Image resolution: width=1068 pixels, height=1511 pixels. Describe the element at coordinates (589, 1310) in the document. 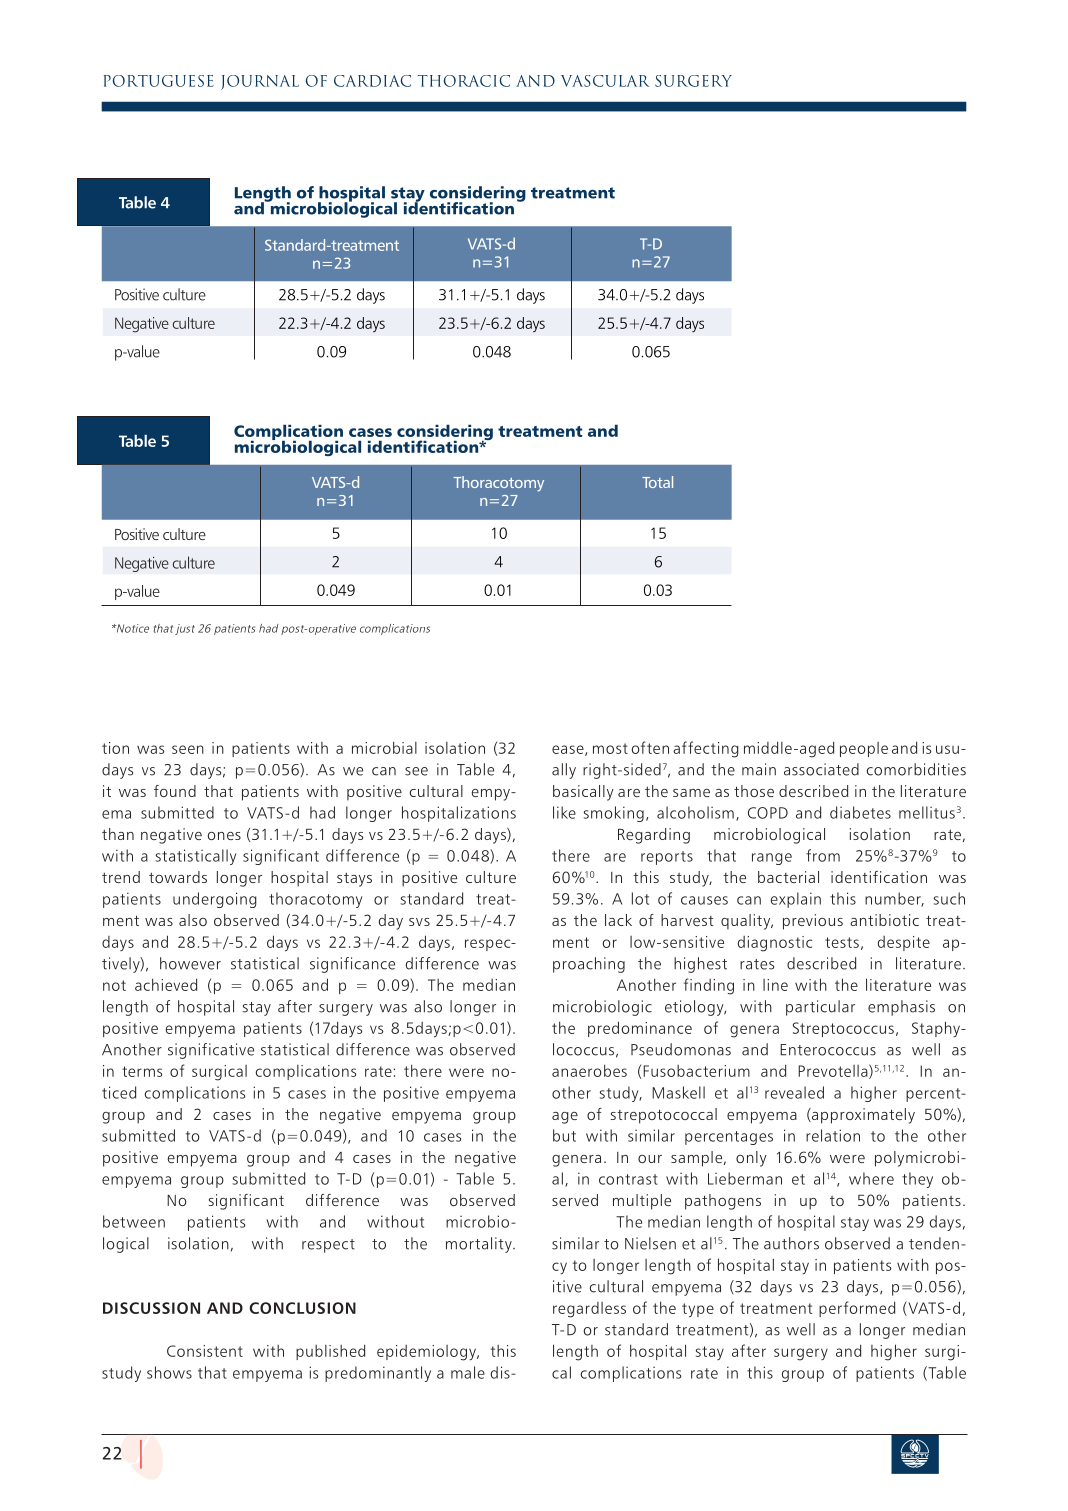

I see `regardless` at that location.
